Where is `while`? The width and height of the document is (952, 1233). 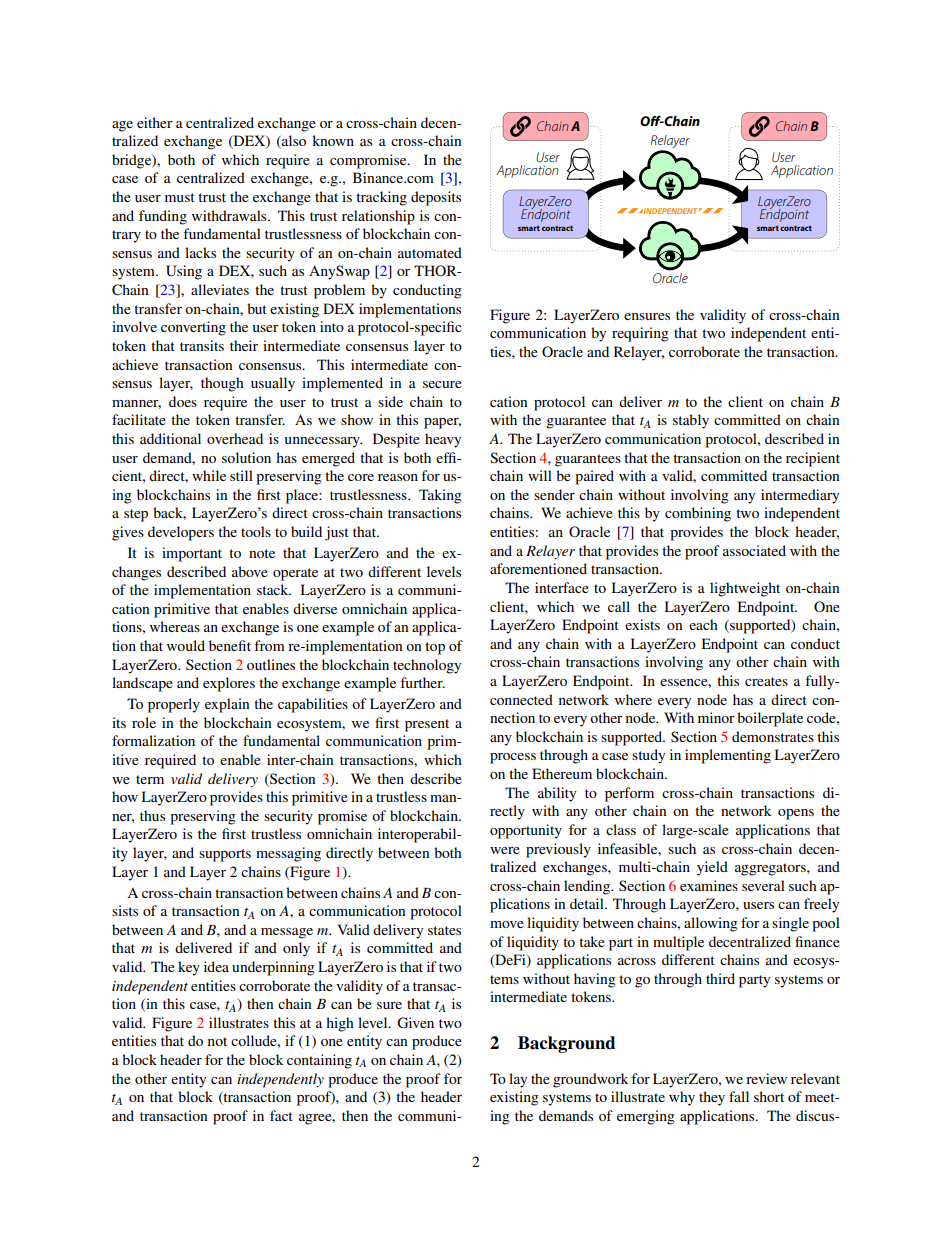
while is located at coordinates (209, 475).
